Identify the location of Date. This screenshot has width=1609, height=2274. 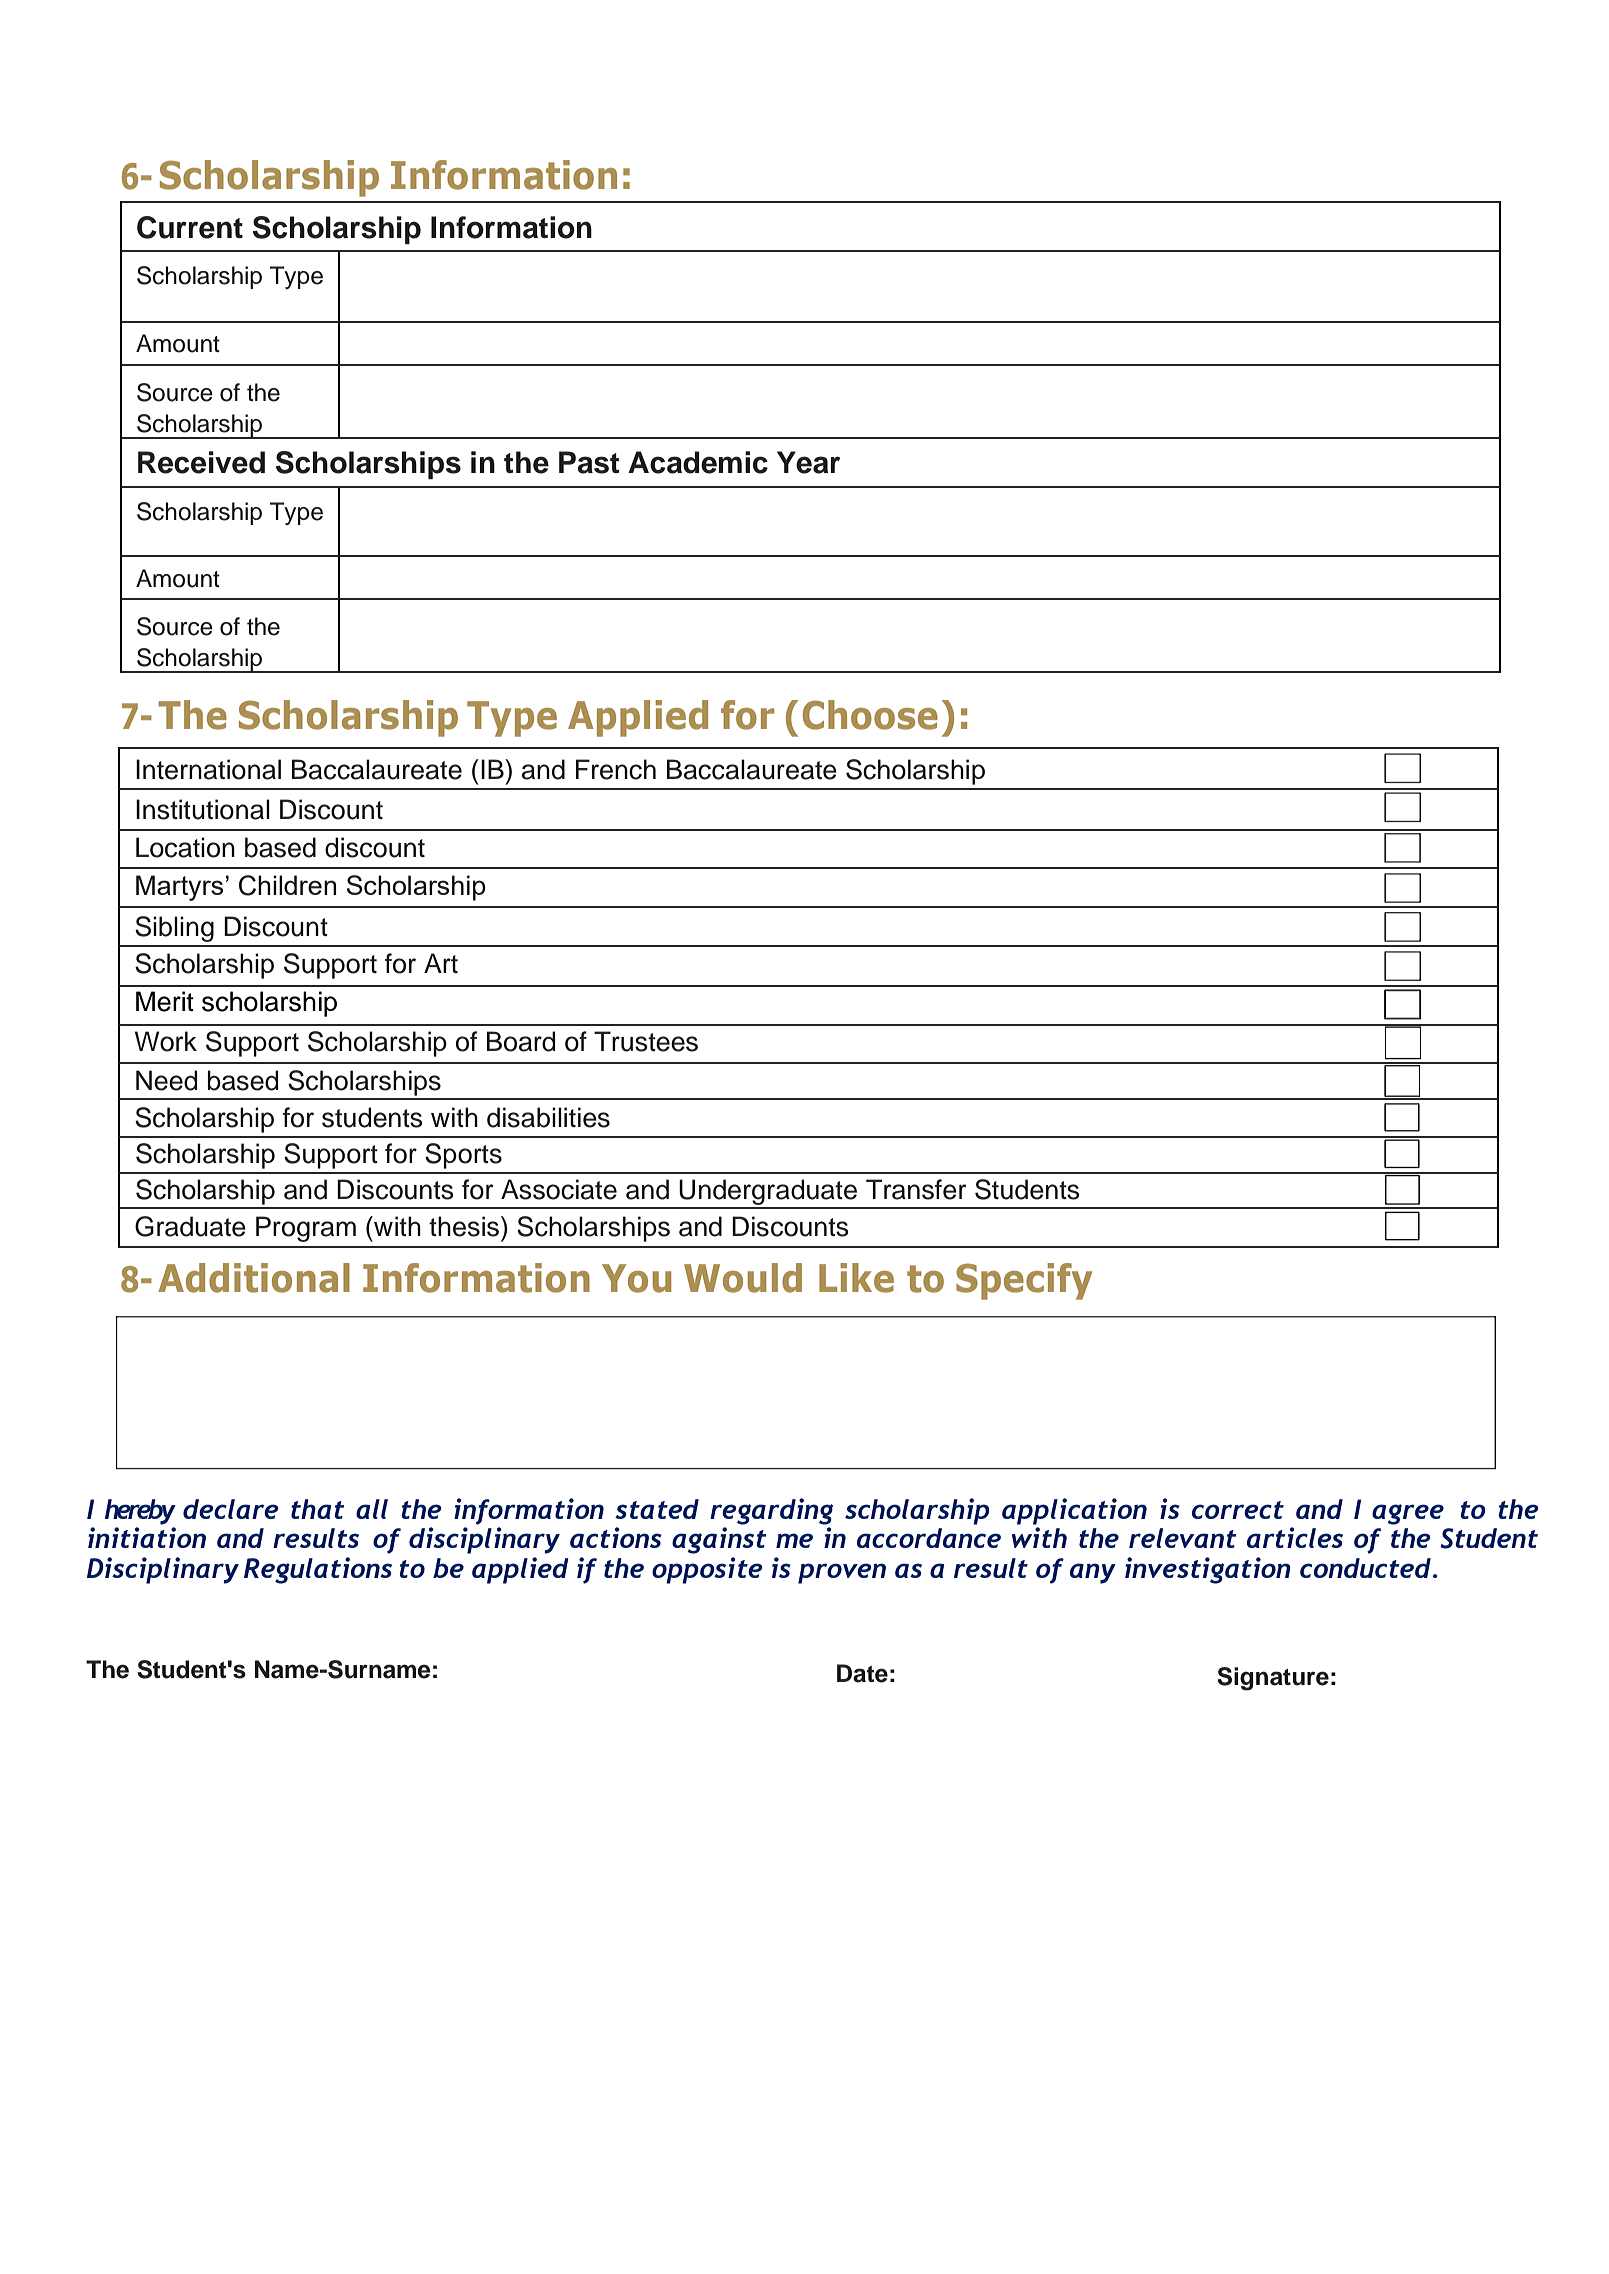
(862, 1673).
